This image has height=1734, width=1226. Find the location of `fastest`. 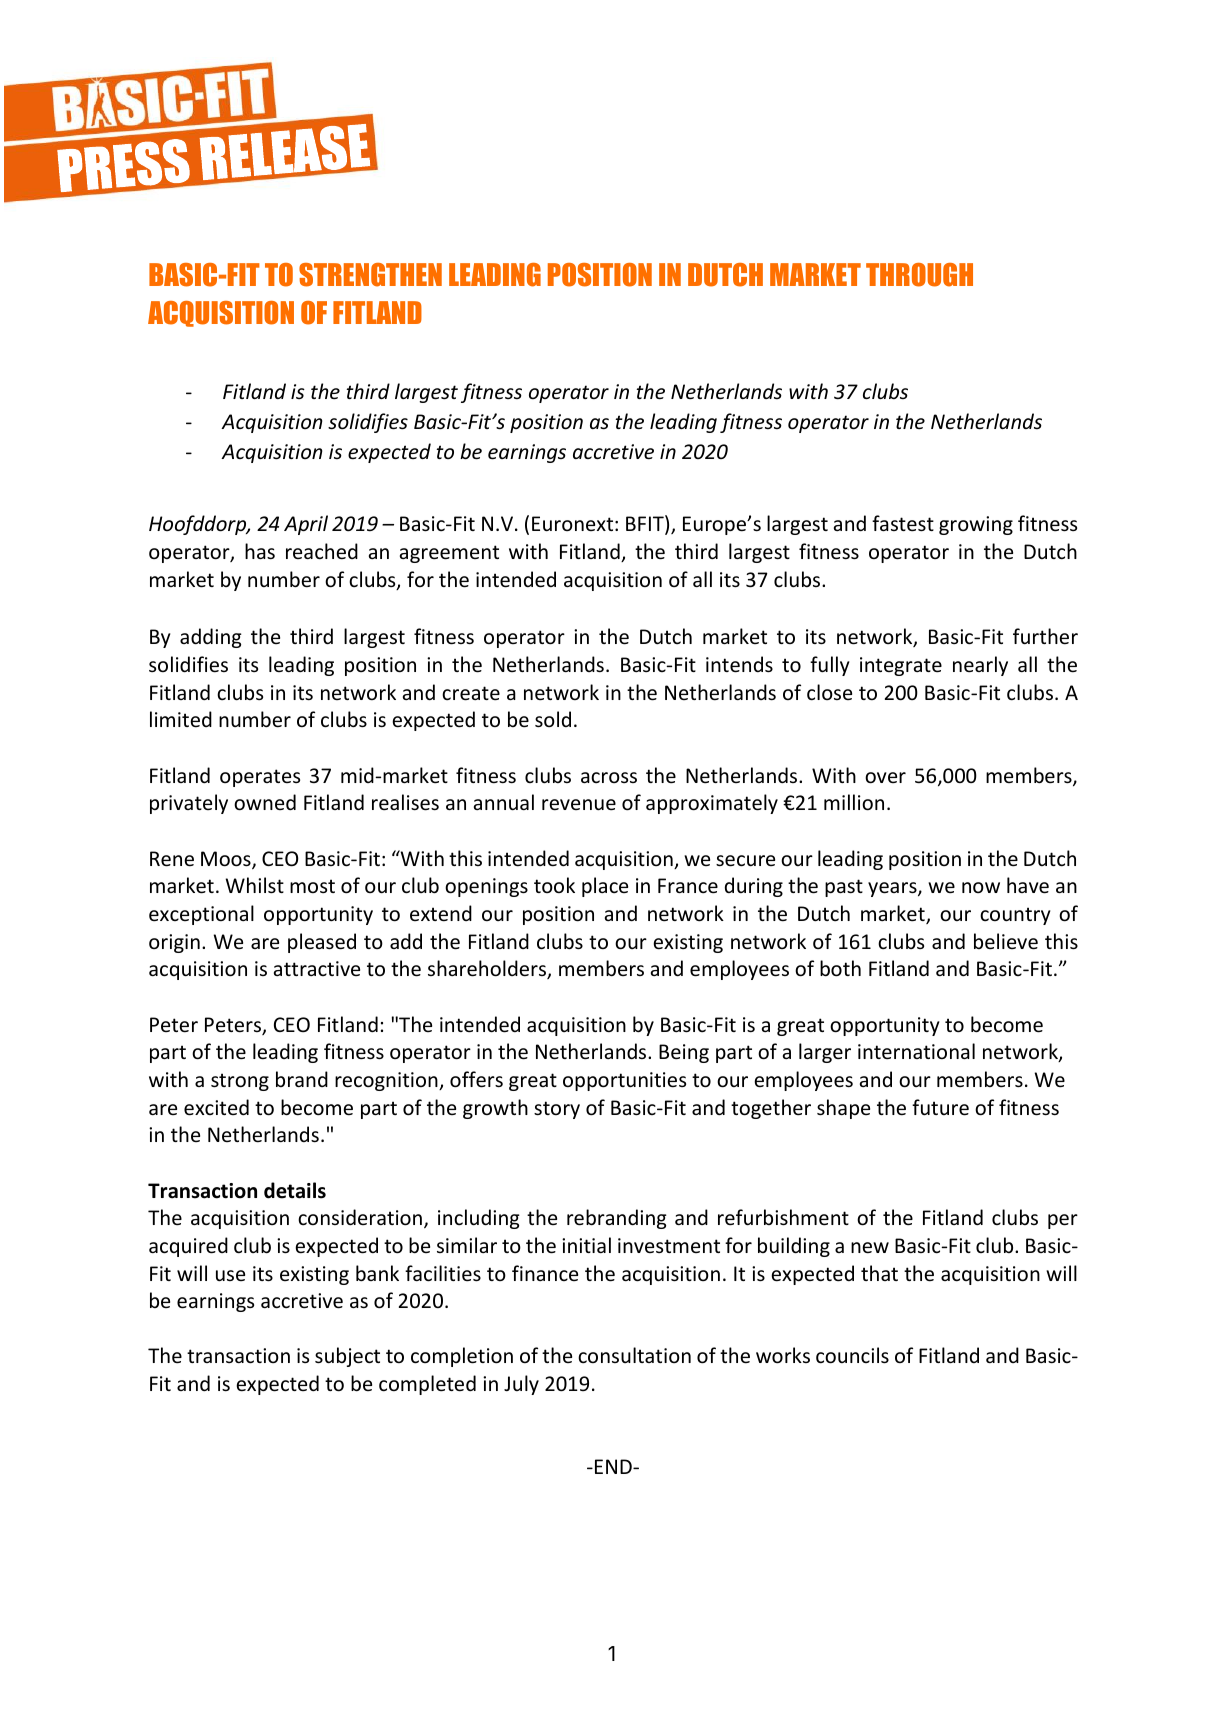

fastest is located at coordinates (903, 523).
